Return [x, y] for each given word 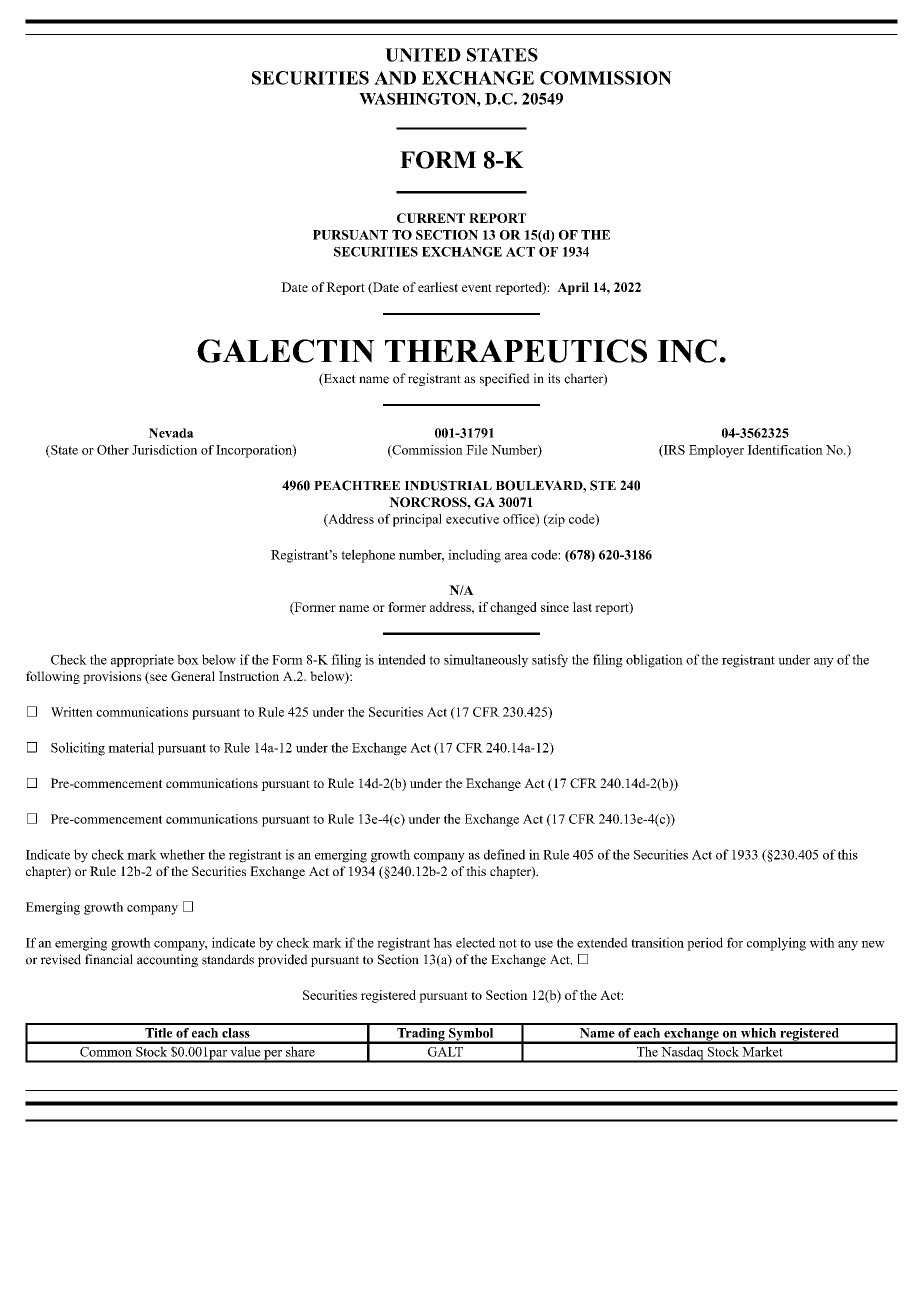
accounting [167, 960]
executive [472, 519]
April [573, 288]
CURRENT [431, 218]
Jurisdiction [164, 450]
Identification [785, 450]
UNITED [423, 55]
